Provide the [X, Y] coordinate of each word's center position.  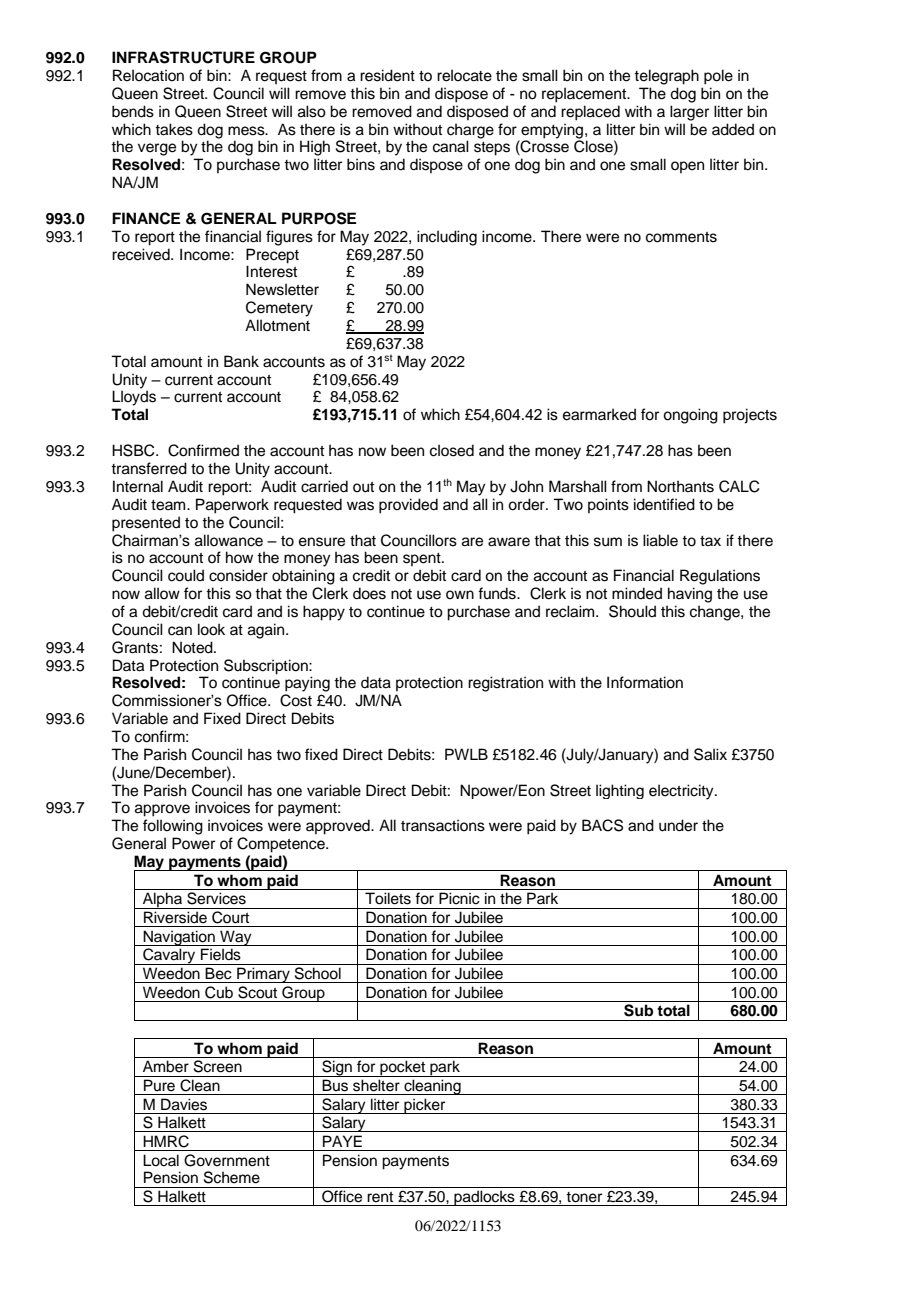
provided [408, 506]
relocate [464, 75]
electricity [682, 792]
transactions [443, 825]
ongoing [690, 416]
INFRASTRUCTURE [183, 57]
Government [227, 1160]
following [173, 827]
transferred [149, 468]
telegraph [666, 77]
